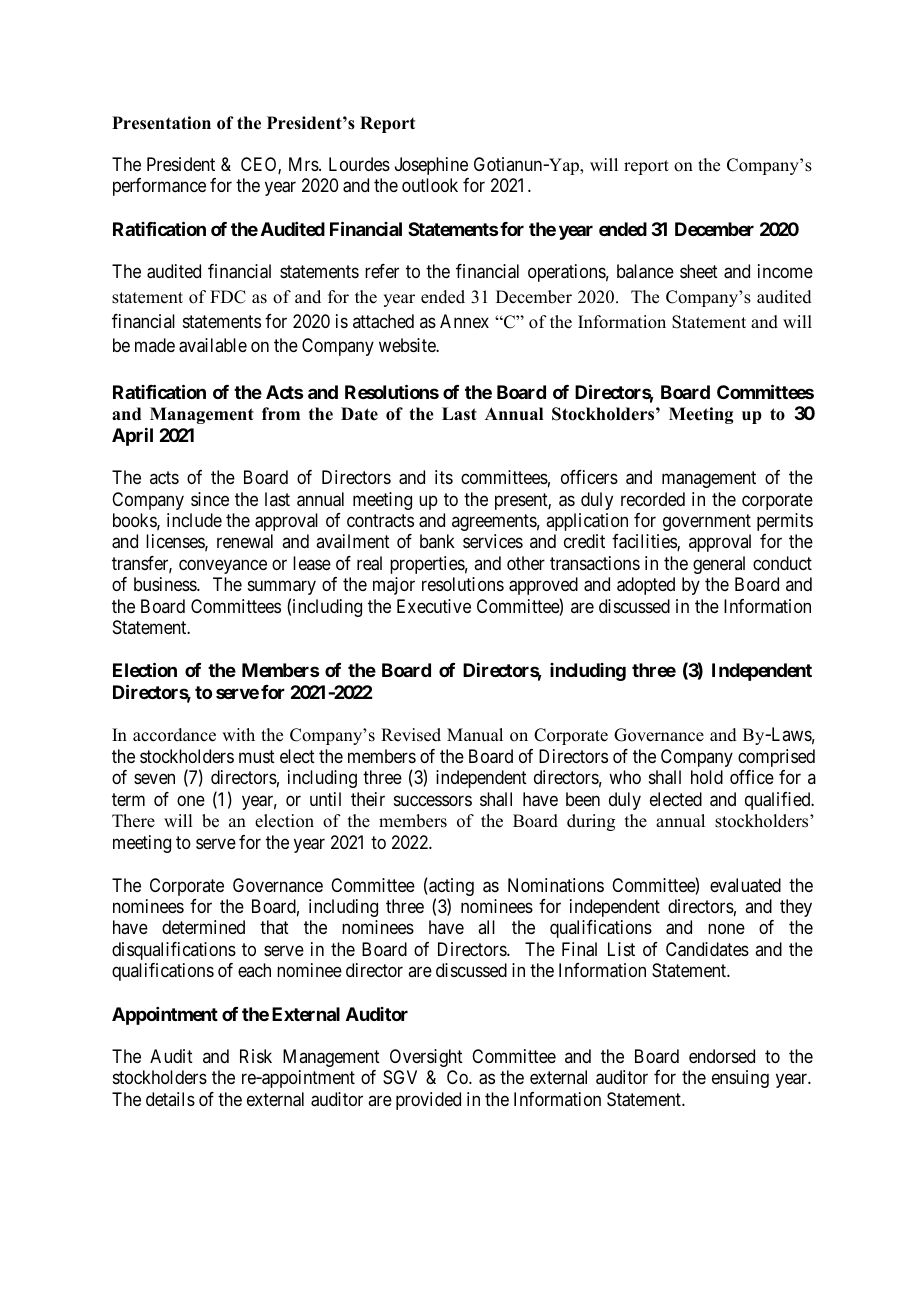 The height and width of the screenshot is (1308, 924). I want to click on Risk, so click(256, 1056).
